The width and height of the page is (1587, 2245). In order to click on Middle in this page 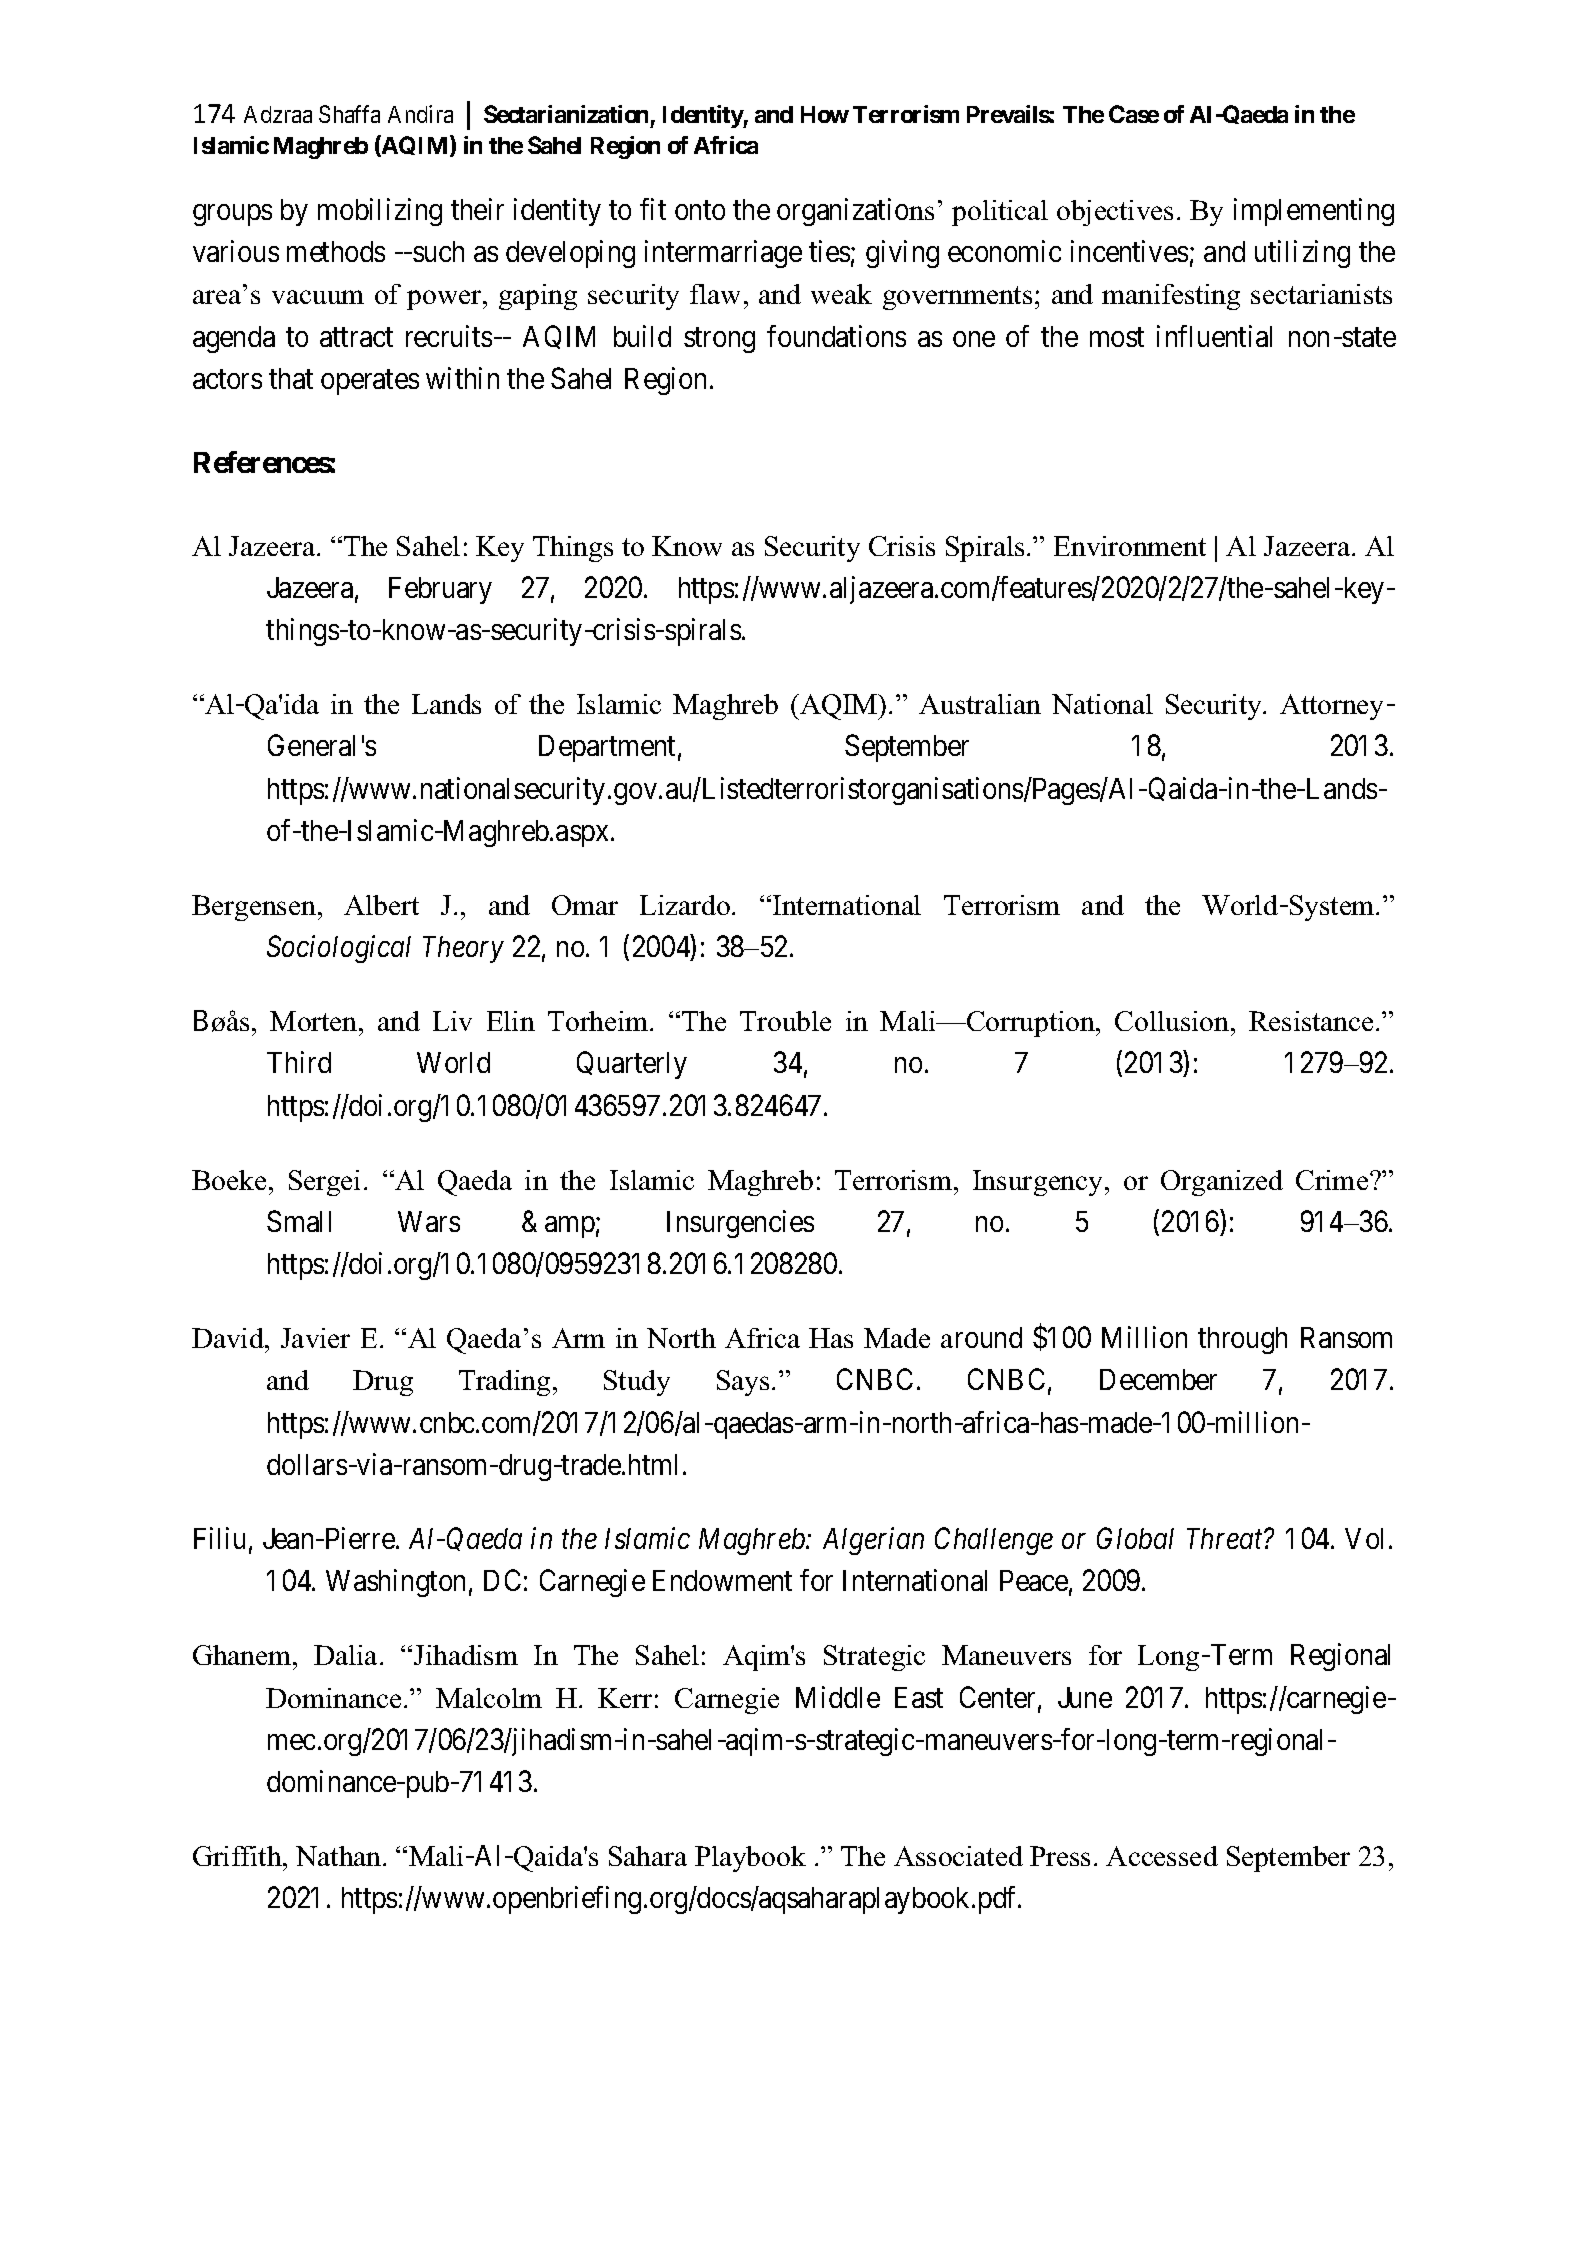, I will do `click(838, 1697)`.
